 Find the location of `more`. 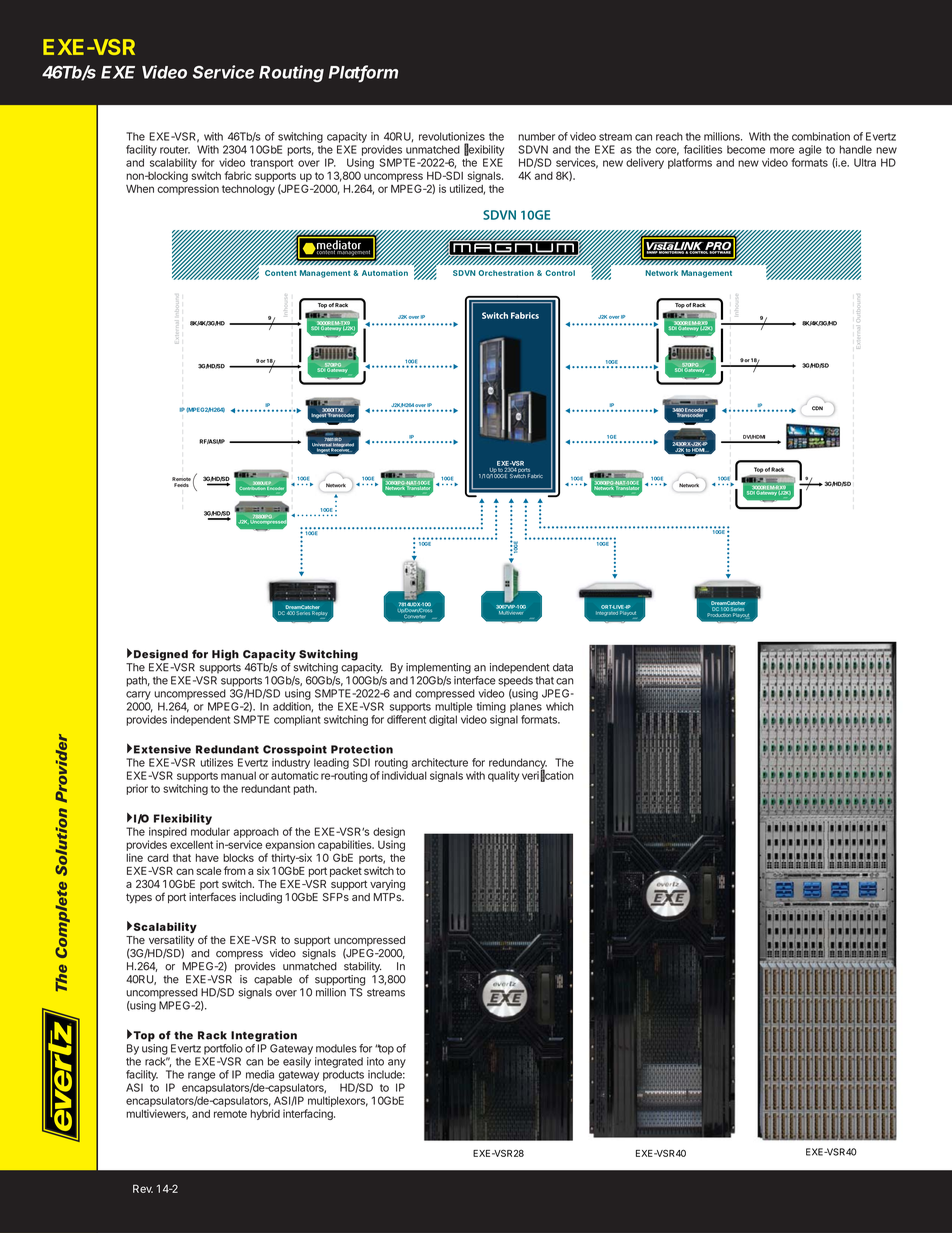

more is located at coordinates (782, 150).
